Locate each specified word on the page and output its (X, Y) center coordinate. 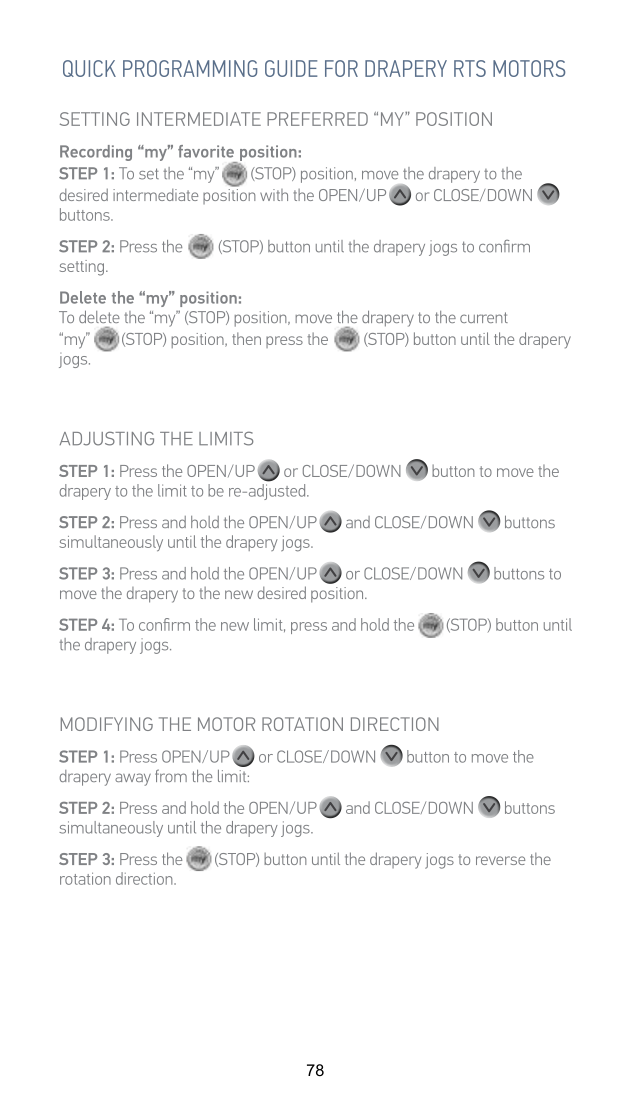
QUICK (89, 68)
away (133, 779)
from (171, 775)
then (246, 338)
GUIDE (291, 68)
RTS (470, 68)
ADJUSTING (107, 438)
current (484, 317)
